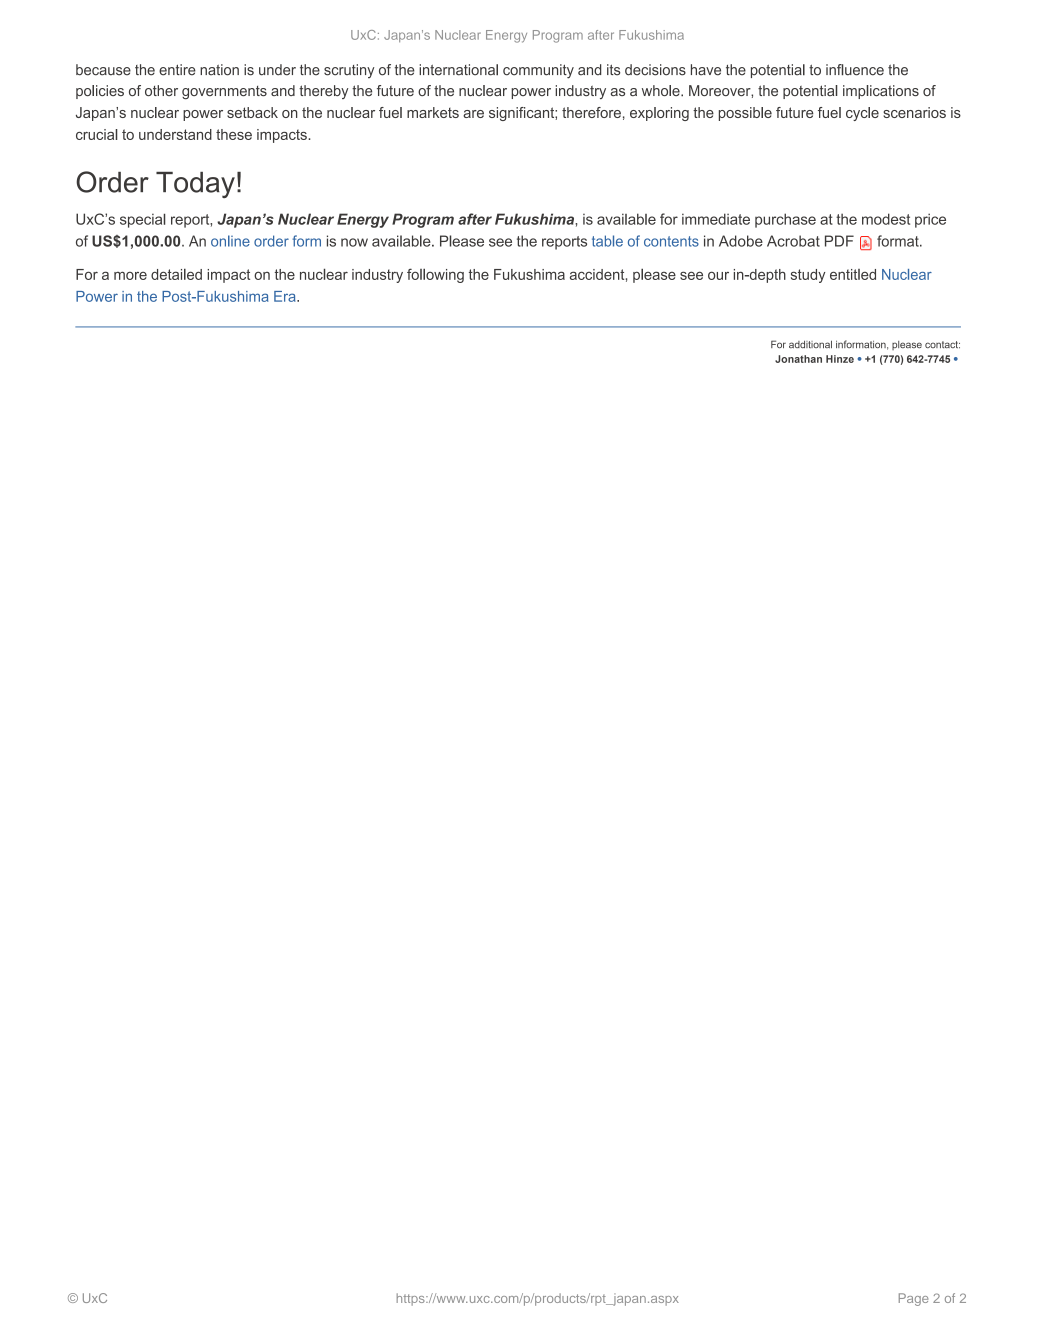  Describe the element at coordinates (798, 359) in the image. I see `Jonathan` at that location.
